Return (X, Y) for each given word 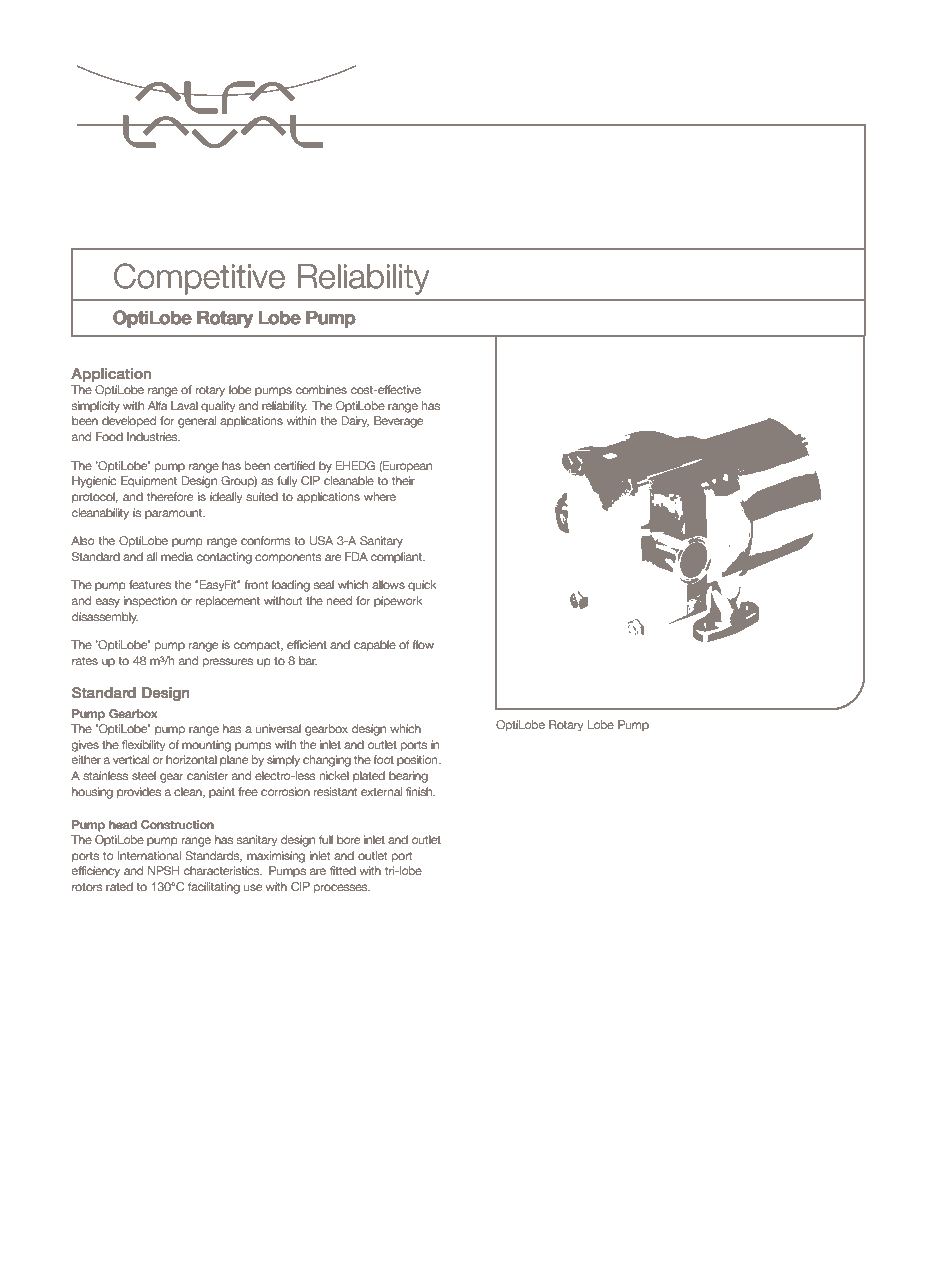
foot (384, 759)
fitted (343, 870)
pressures (228, 663)
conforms (265, 540)
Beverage (398, 422)
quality (218, 407)
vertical (131, 759)
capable (375, 645)
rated (119, 886)
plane (234, 760)
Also (82, 540)
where (380, 496)
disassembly (105, 618)
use (253, 887)
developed (129, 422)
